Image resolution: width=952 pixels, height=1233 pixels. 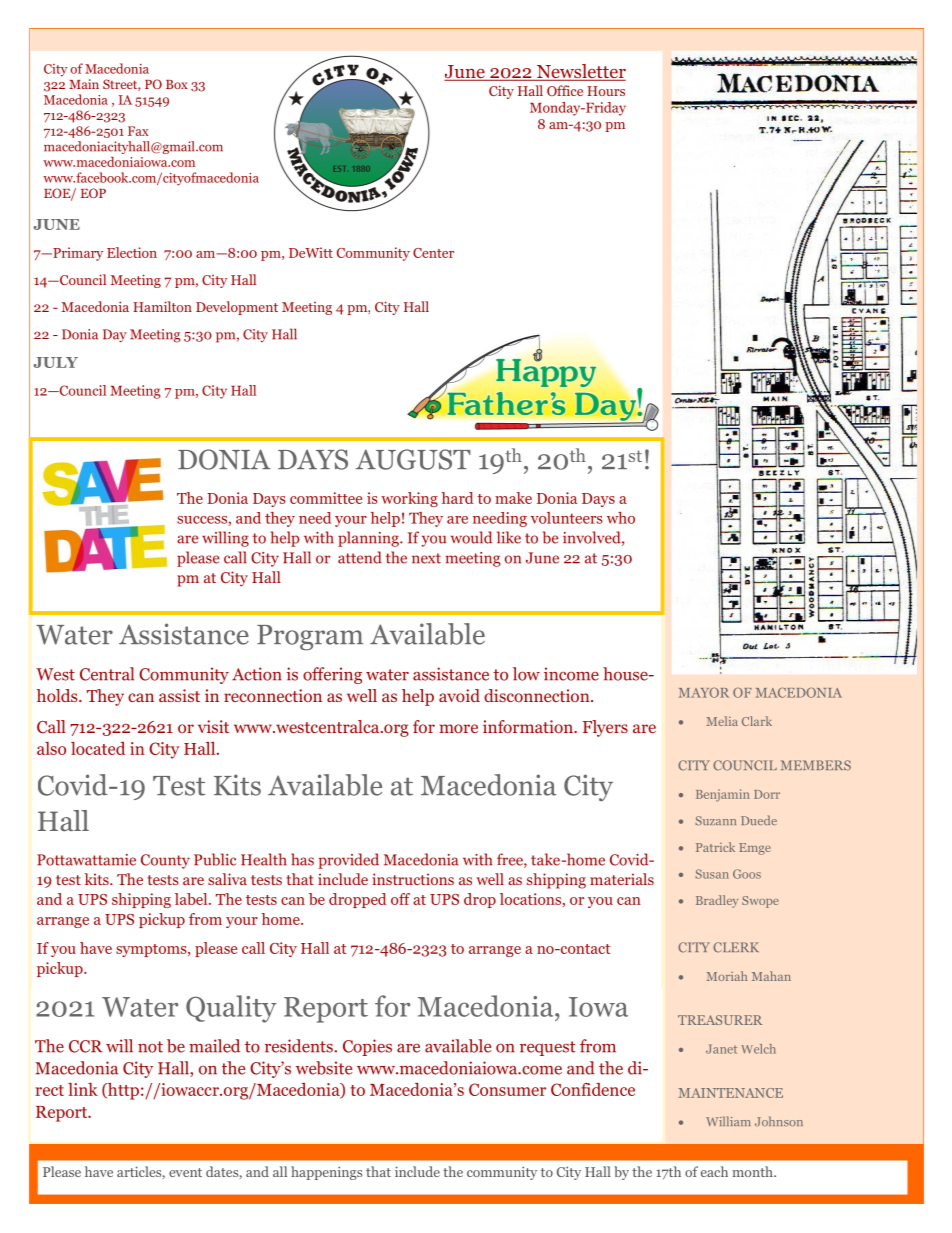 What do you see at coordinates (704, 692) in the image?
I see `MAYOR` at bounding box center [704, 692].
